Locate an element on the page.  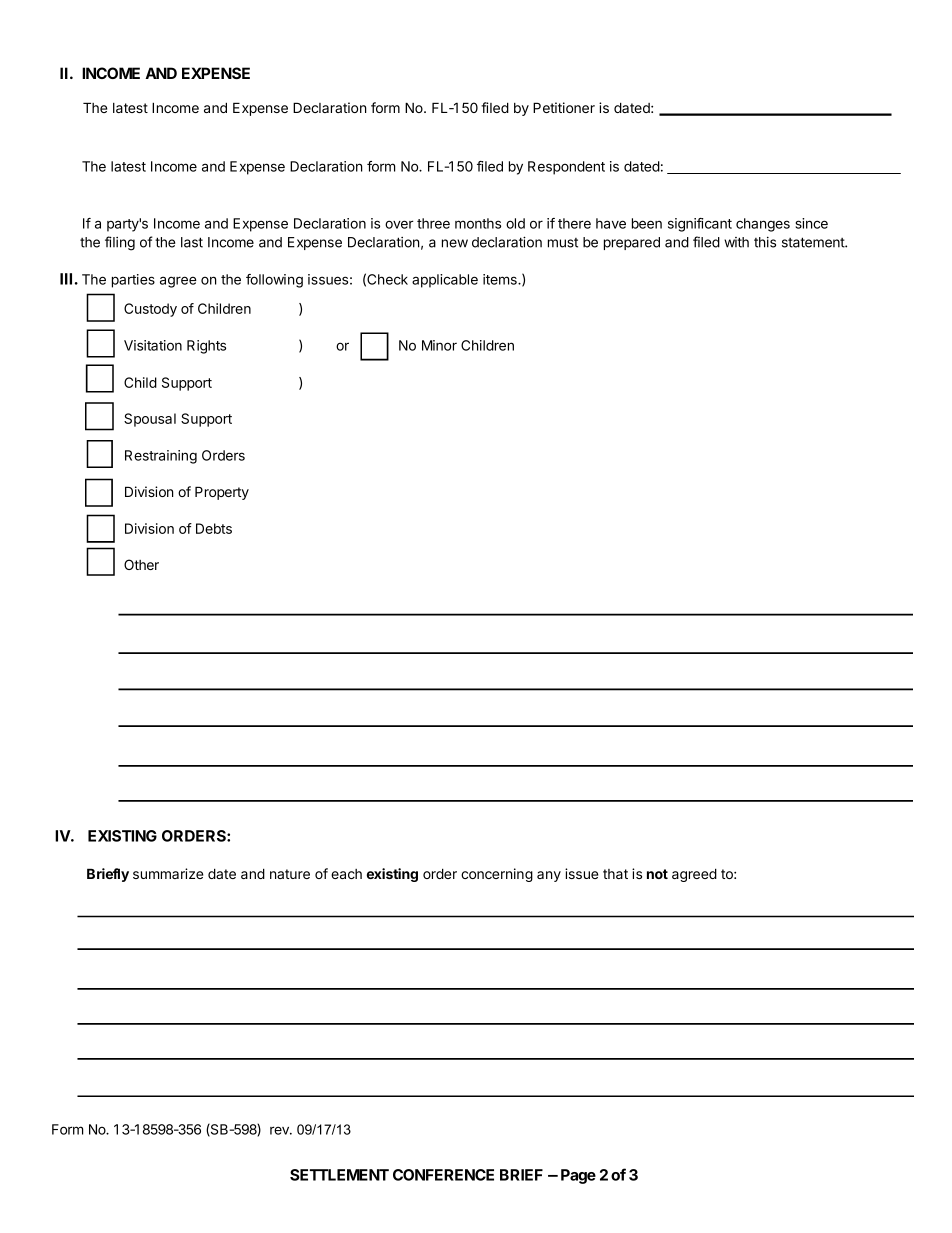
SETTLEMENT is located at coordinates (339, 1175).
